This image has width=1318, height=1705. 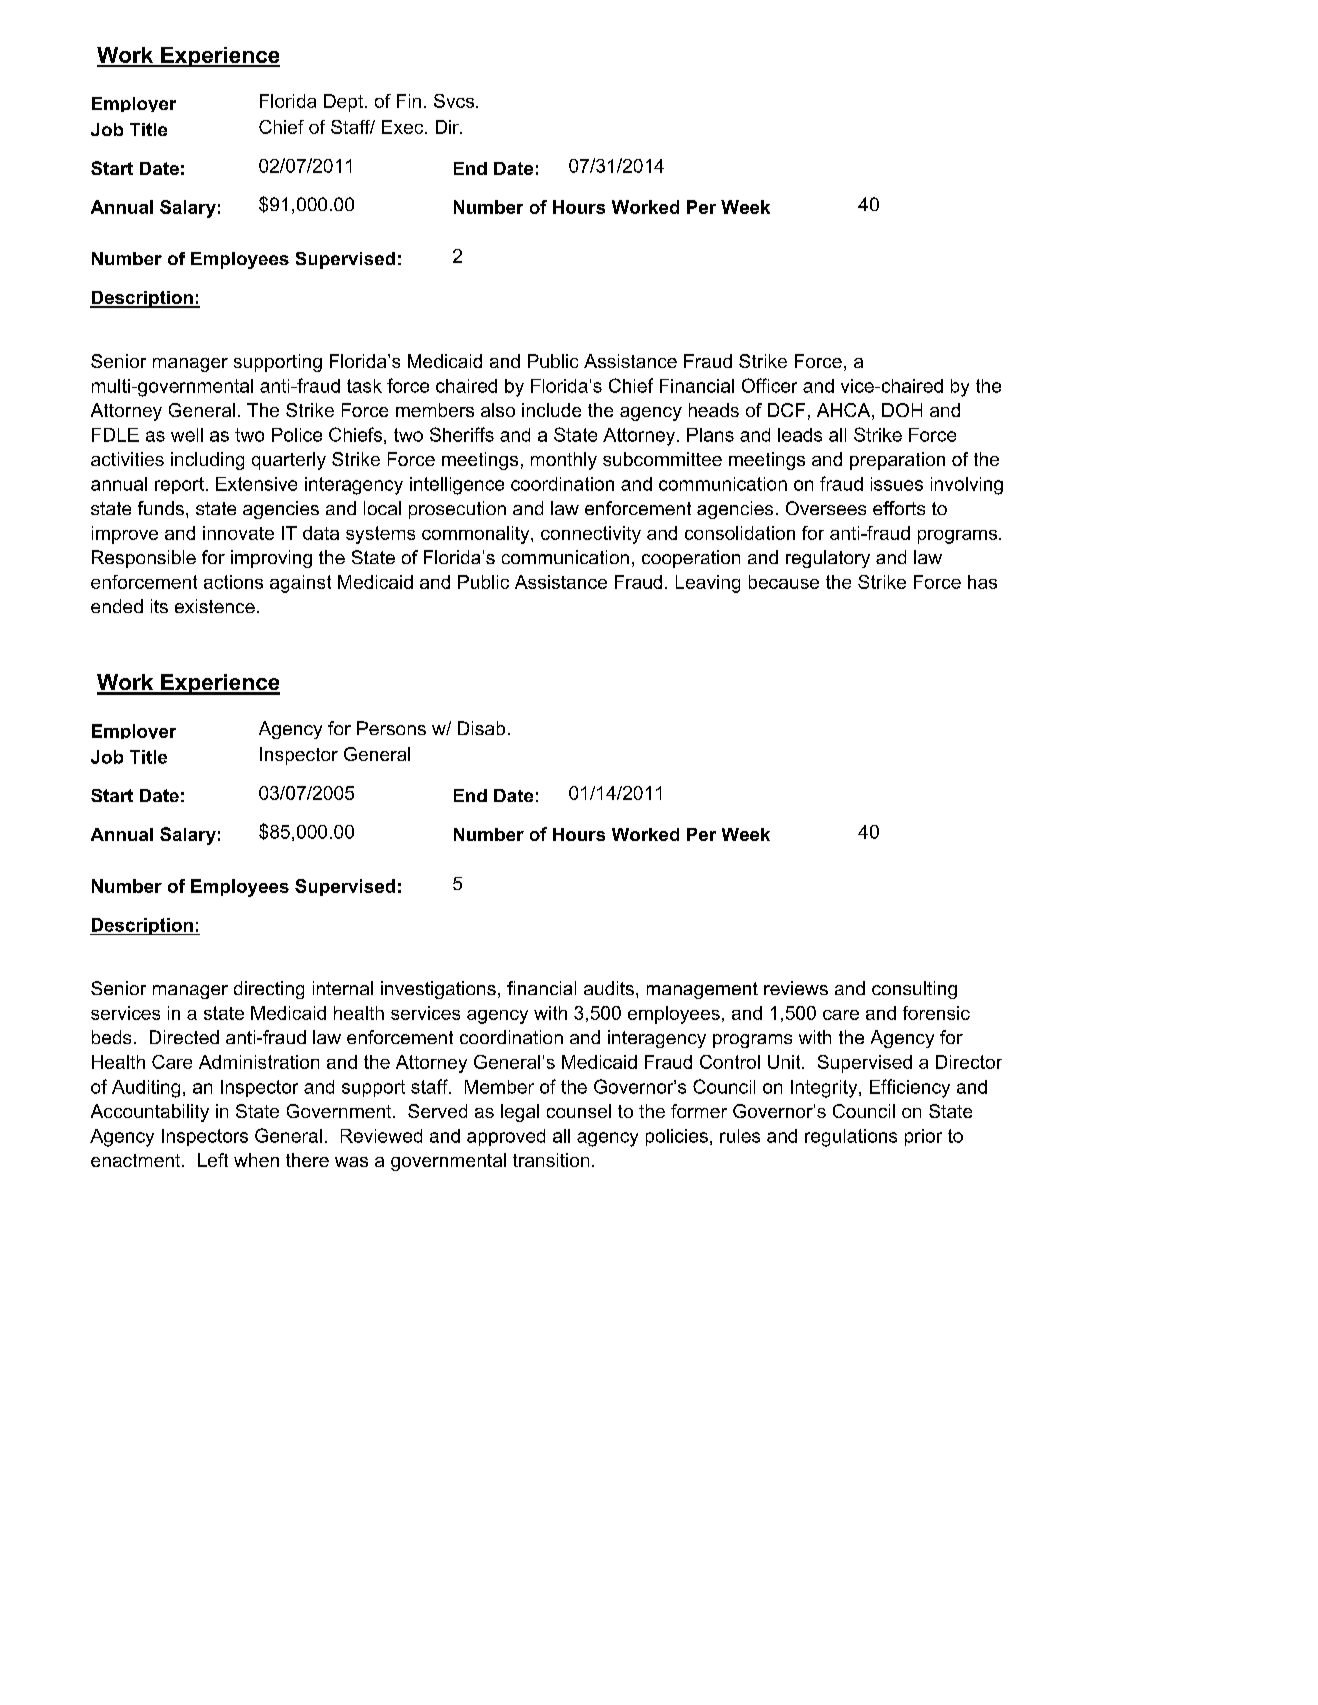 What do you see at coordinates (213, 1160) in the image?
I see `Left` at bounding box center [213, 1160].
